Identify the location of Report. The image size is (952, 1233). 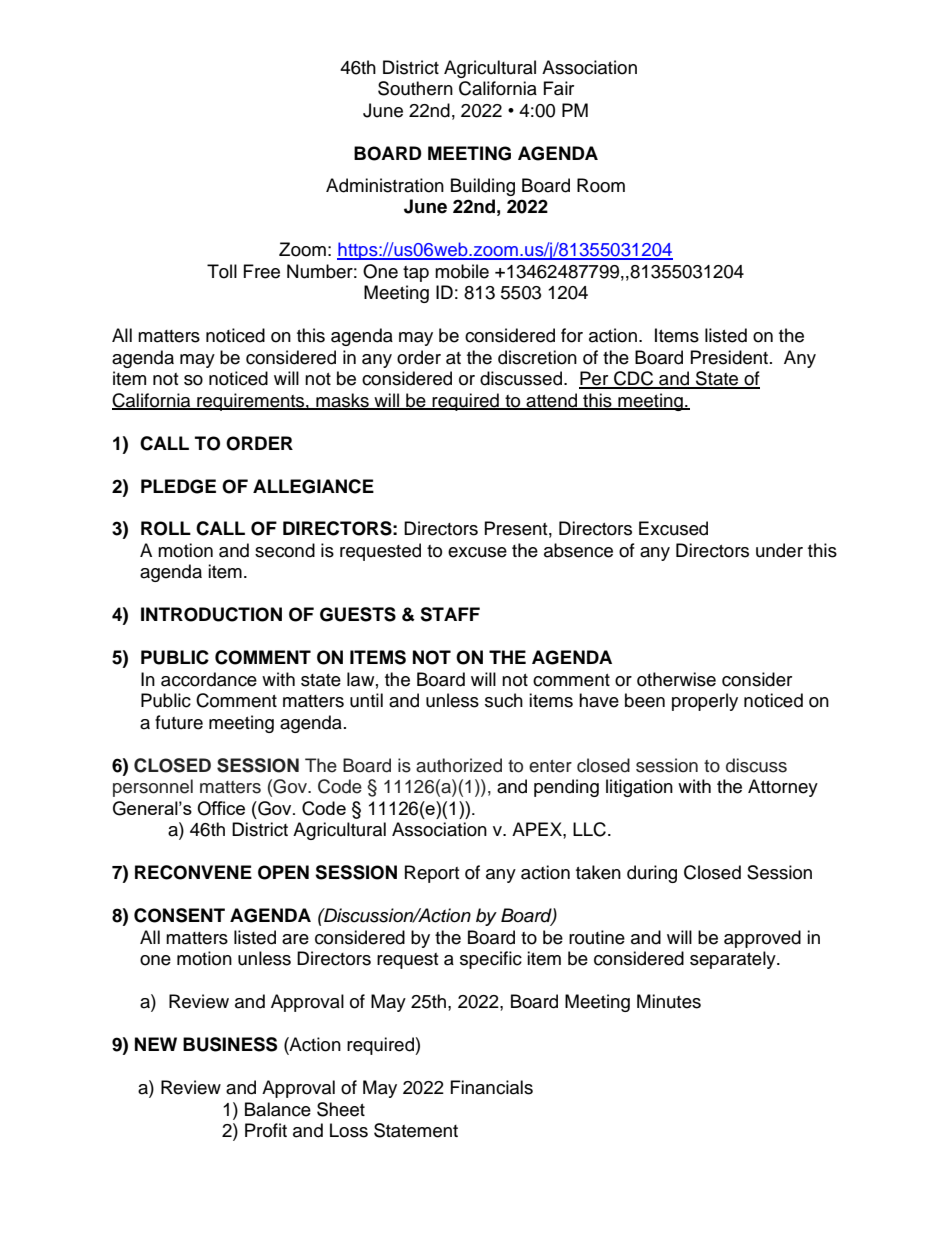
(432, 874).
